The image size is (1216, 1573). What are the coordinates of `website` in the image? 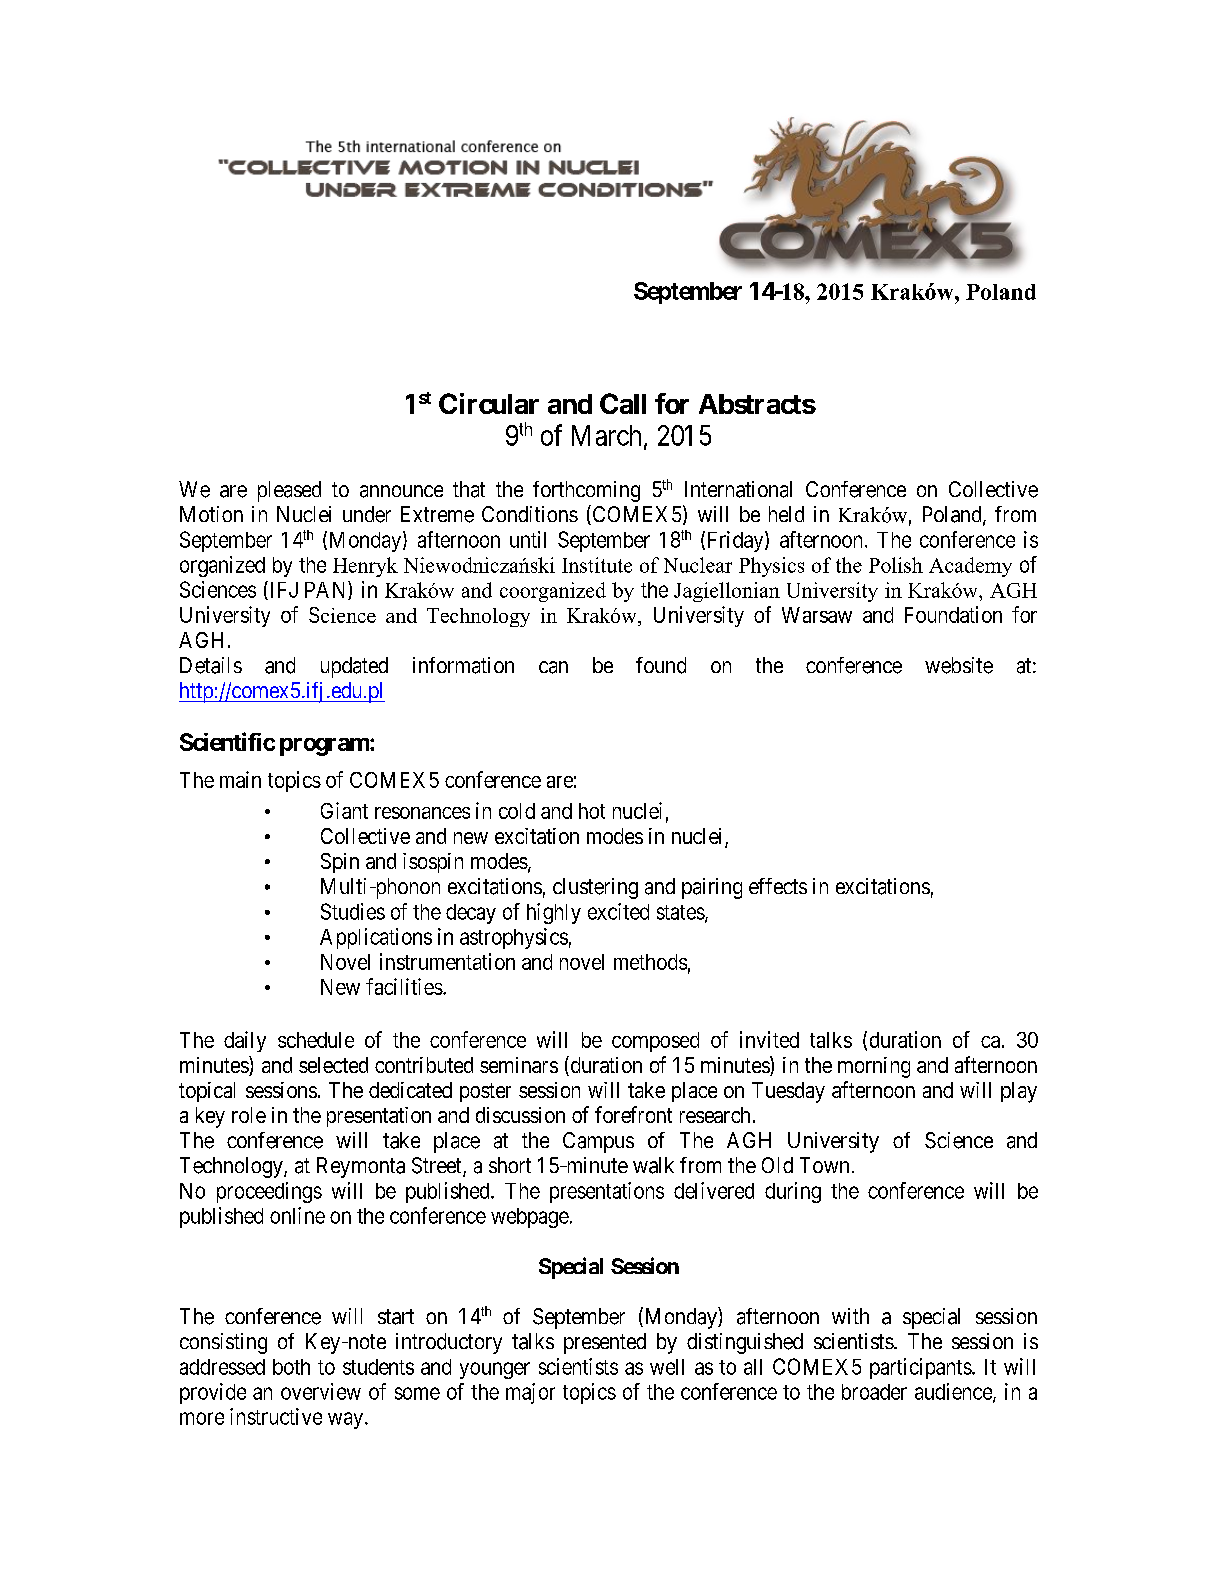 It's located at (959, 665).
